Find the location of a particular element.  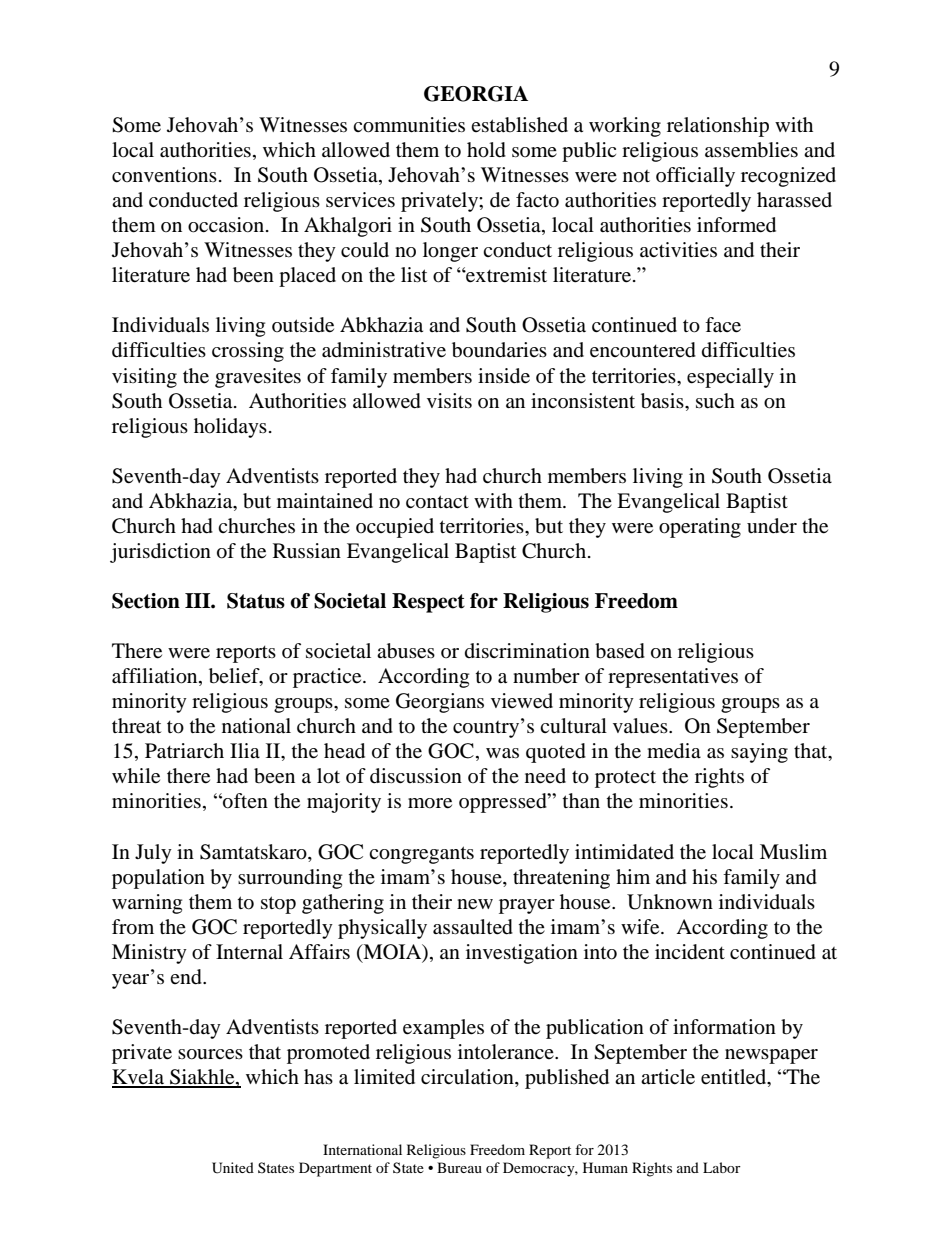

officially is located at coordinates (695, 177).
